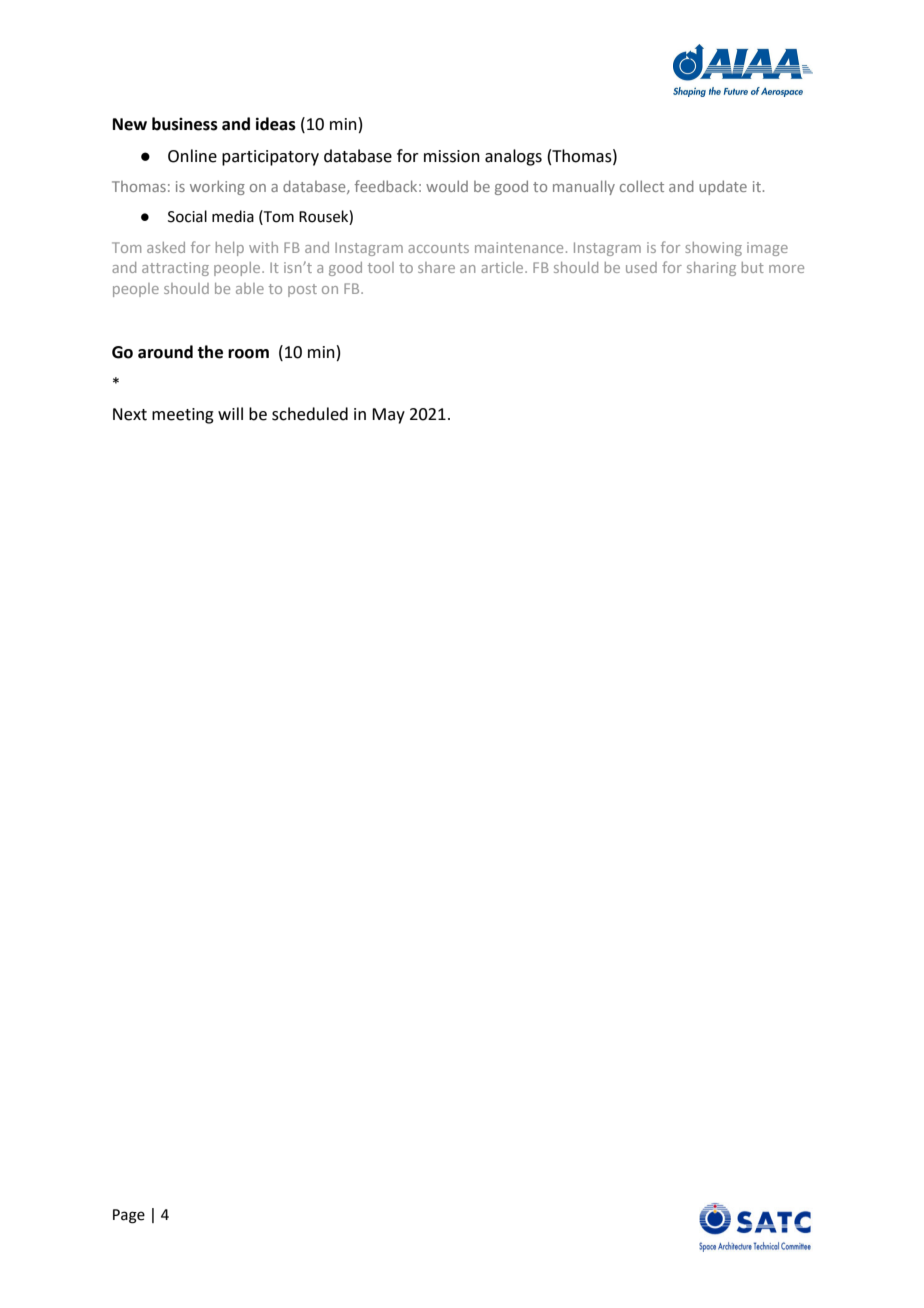  What do you see at coordinates (310, 414) in the screenshot?
I see `scheduled` at bounding box center [310, 414].
